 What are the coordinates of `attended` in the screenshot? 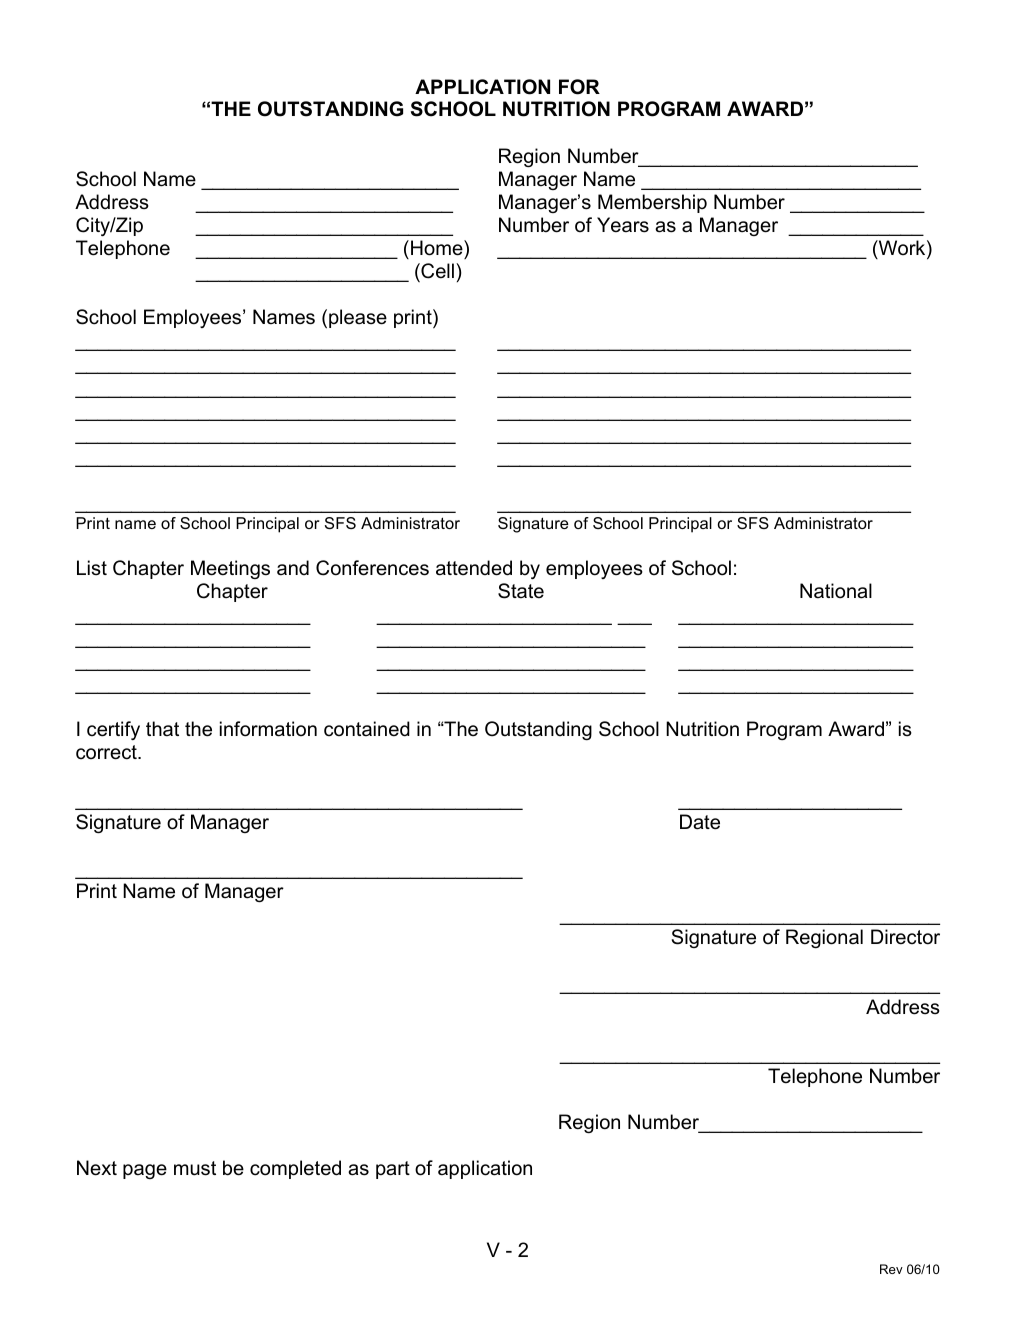 It's located at (474, 568).
